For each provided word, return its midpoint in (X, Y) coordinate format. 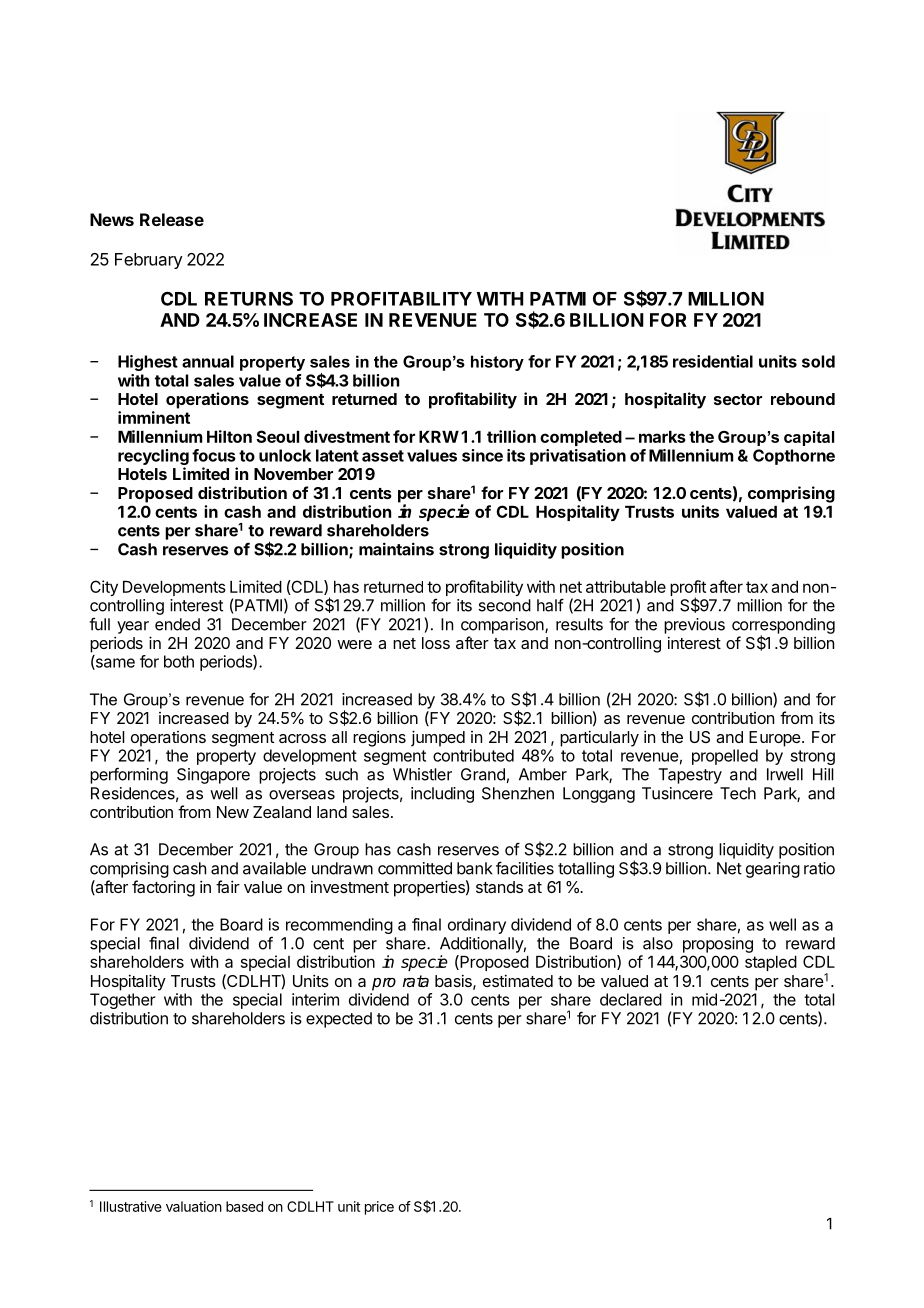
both (179, 661)
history (497, 363)
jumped (438, 738)
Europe (775, 739)
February (149, 261)
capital (809, 438)
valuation (194, 1206)
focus (214, 455)
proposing (718, 945)
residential (713, 361)
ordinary (477, 926)
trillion (511, 436)
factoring (163, 888)
